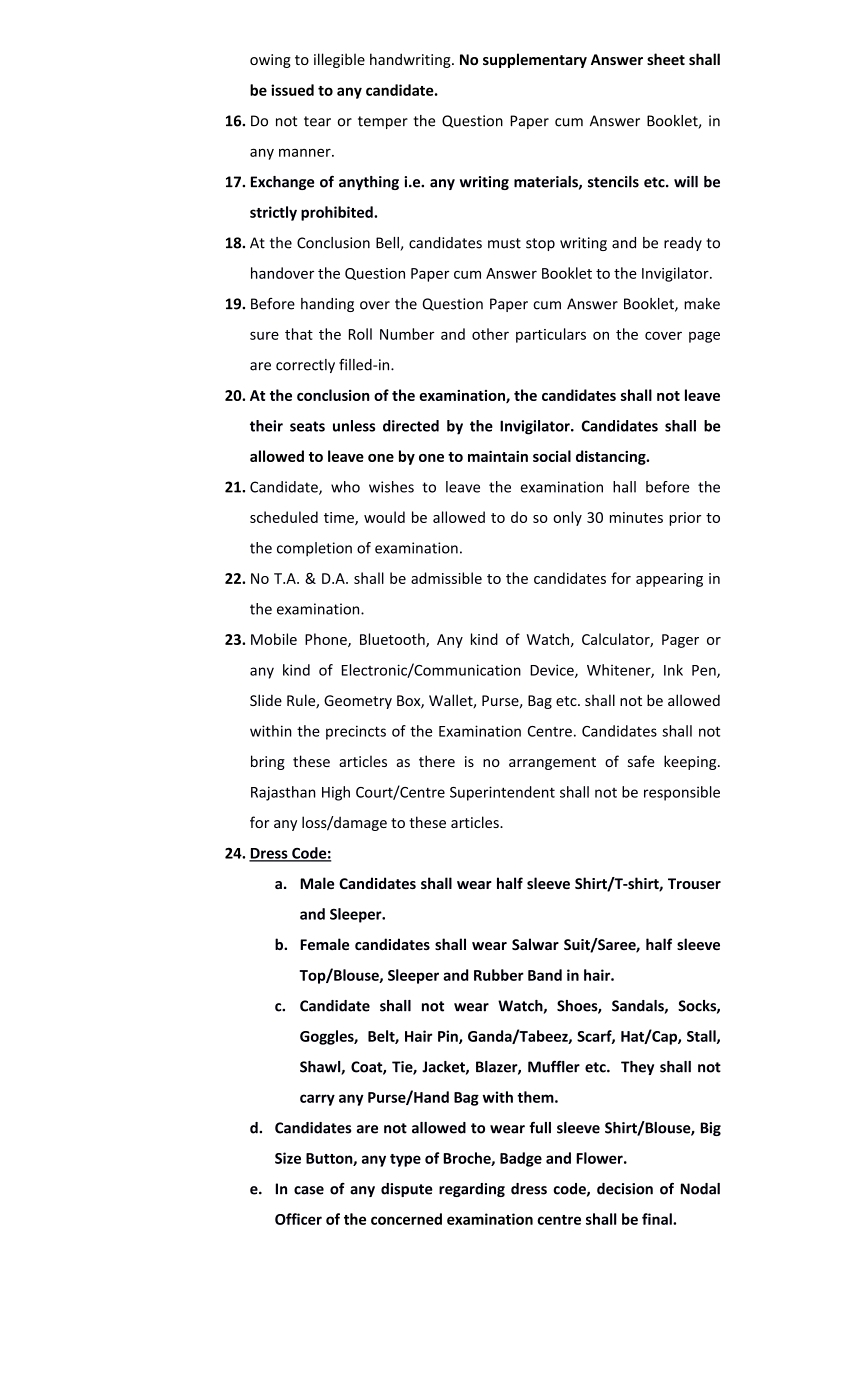 This screenshot has width=849, height=1400. What do you see at coordinates (472, 1190) in the screenshot?
I see `regarding` at bounding box center [472, 1190].
